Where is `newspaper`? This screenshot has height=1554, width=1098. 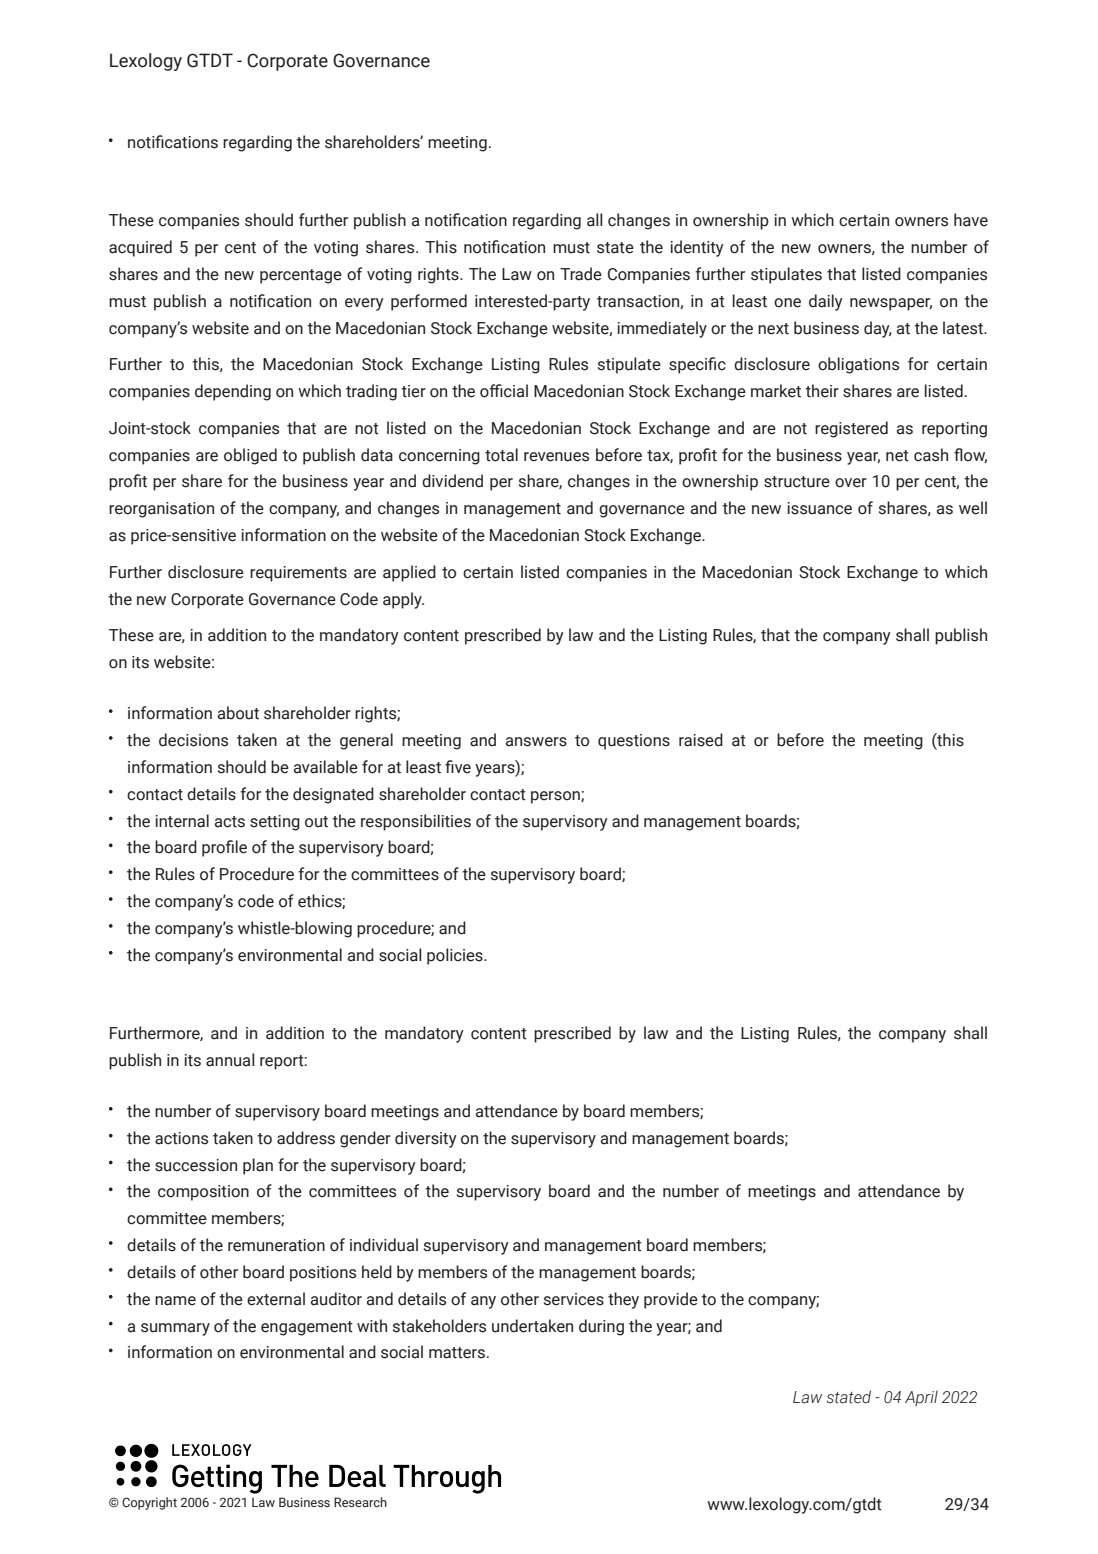 newspaper is located at coordinates (891, 304).
